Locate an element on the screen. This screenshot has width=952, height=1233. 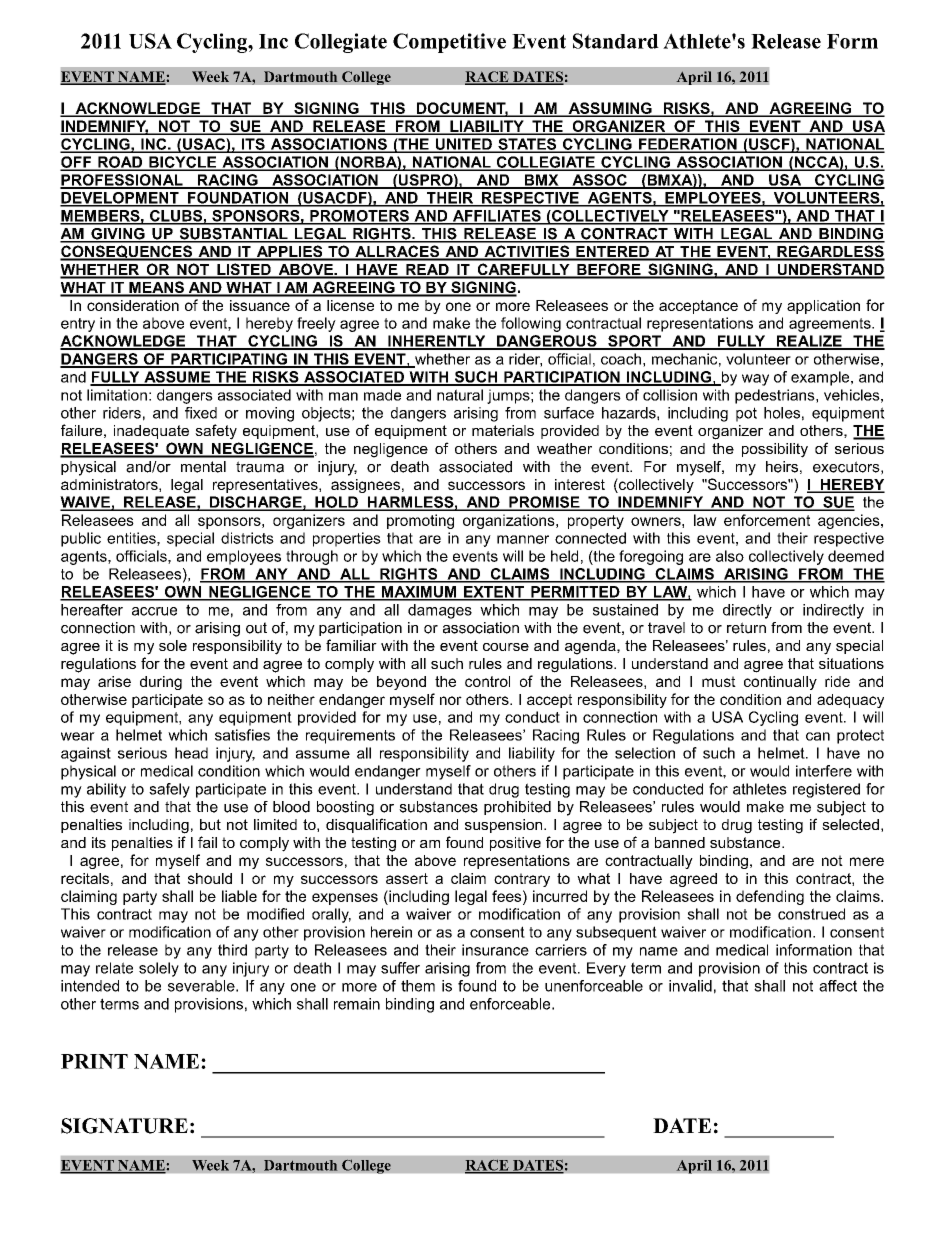
accrue is located at coordinates (154, 611).
